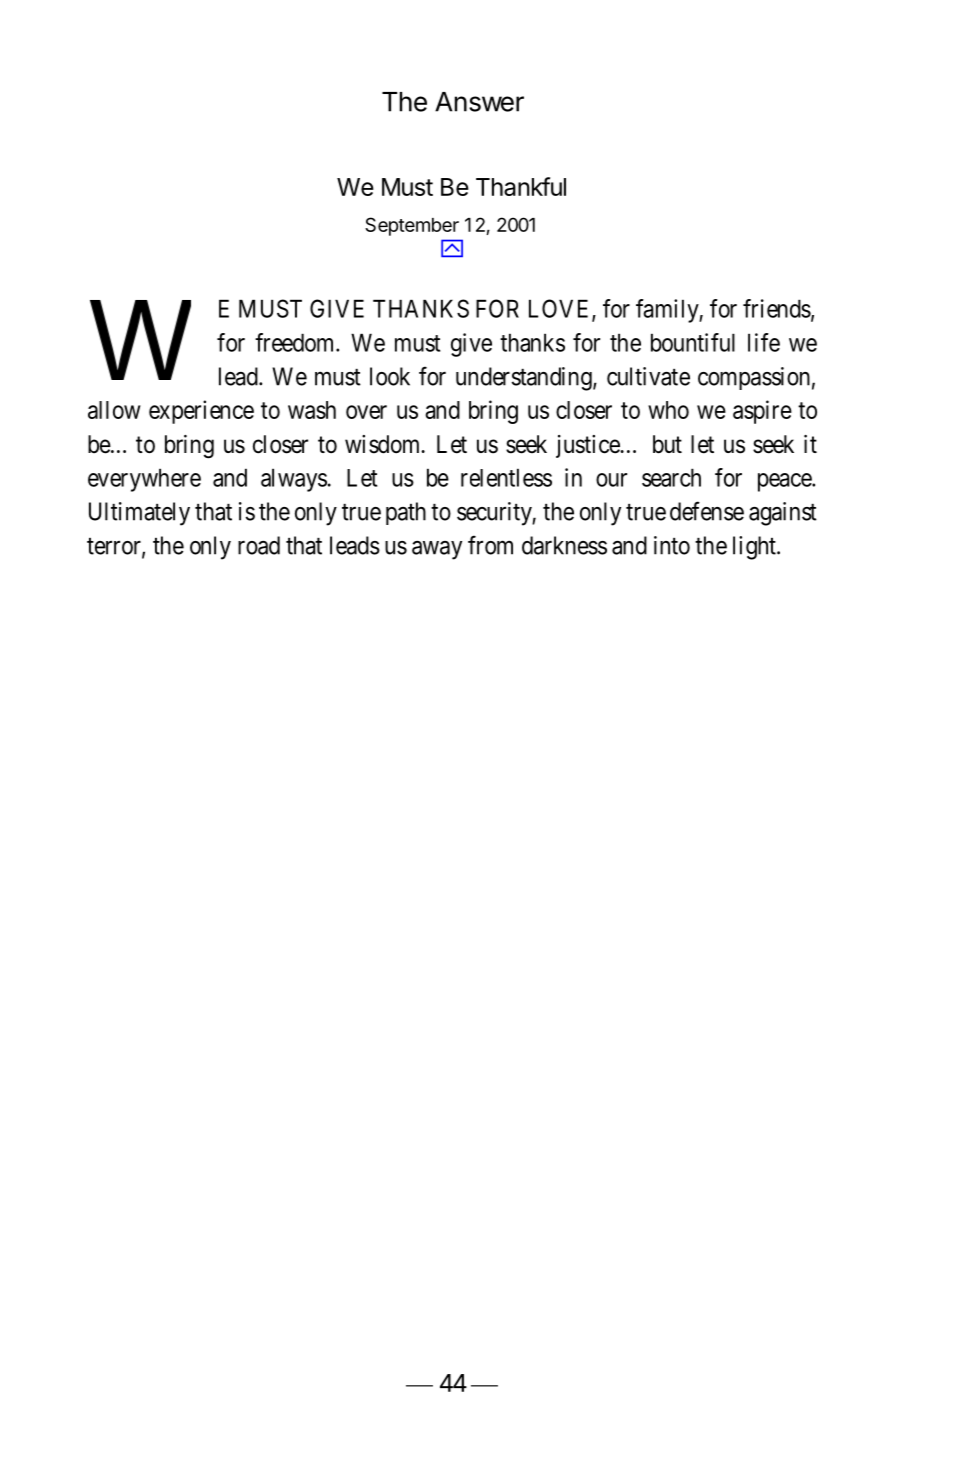  Describe the element at coordinates (648, 376) in the page. I see `cultivate` at that location.
